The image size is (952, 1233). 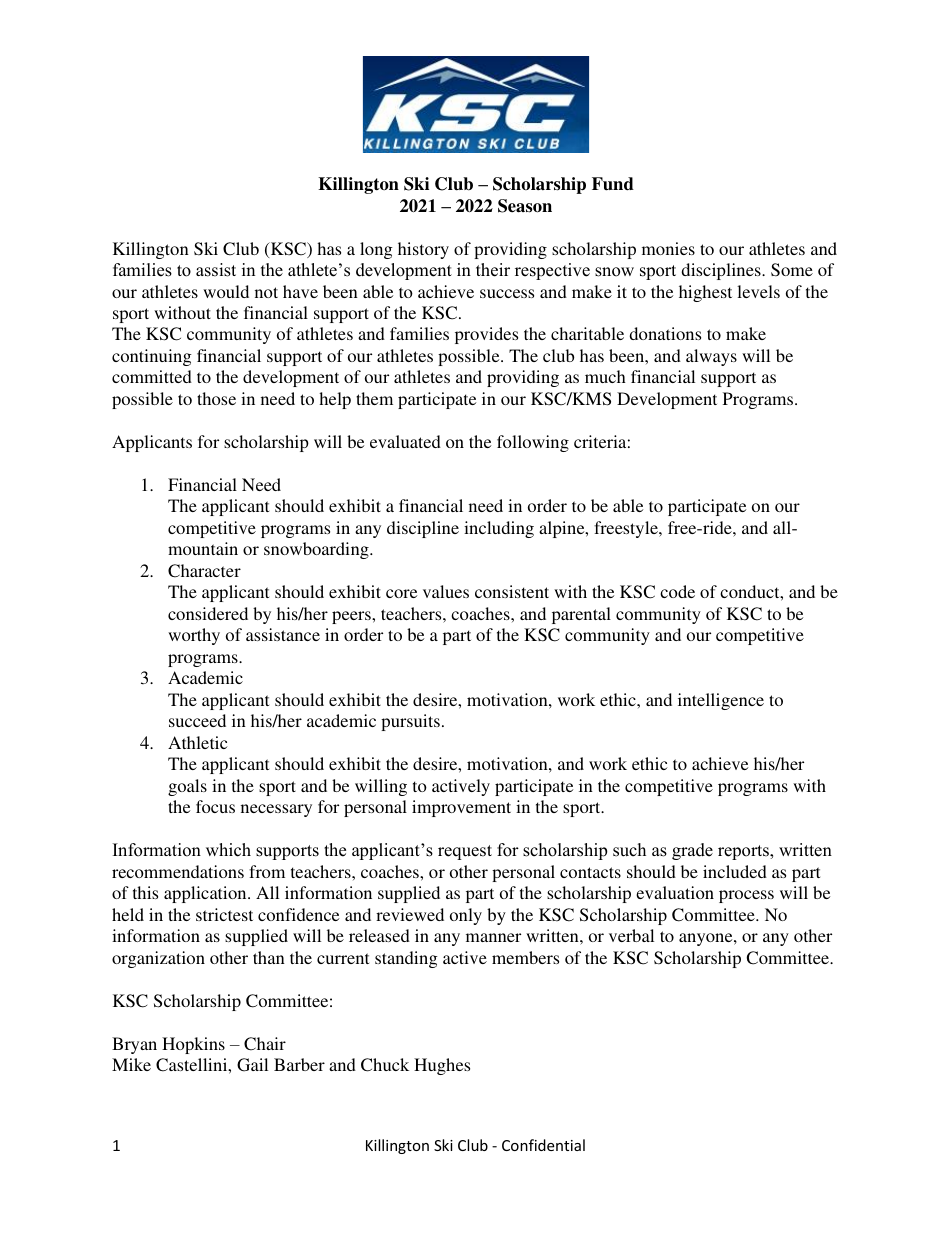 What do you see at coordinates (252, 1065) in the document?
I see `Gail` at bounding box center [252, 1065].
